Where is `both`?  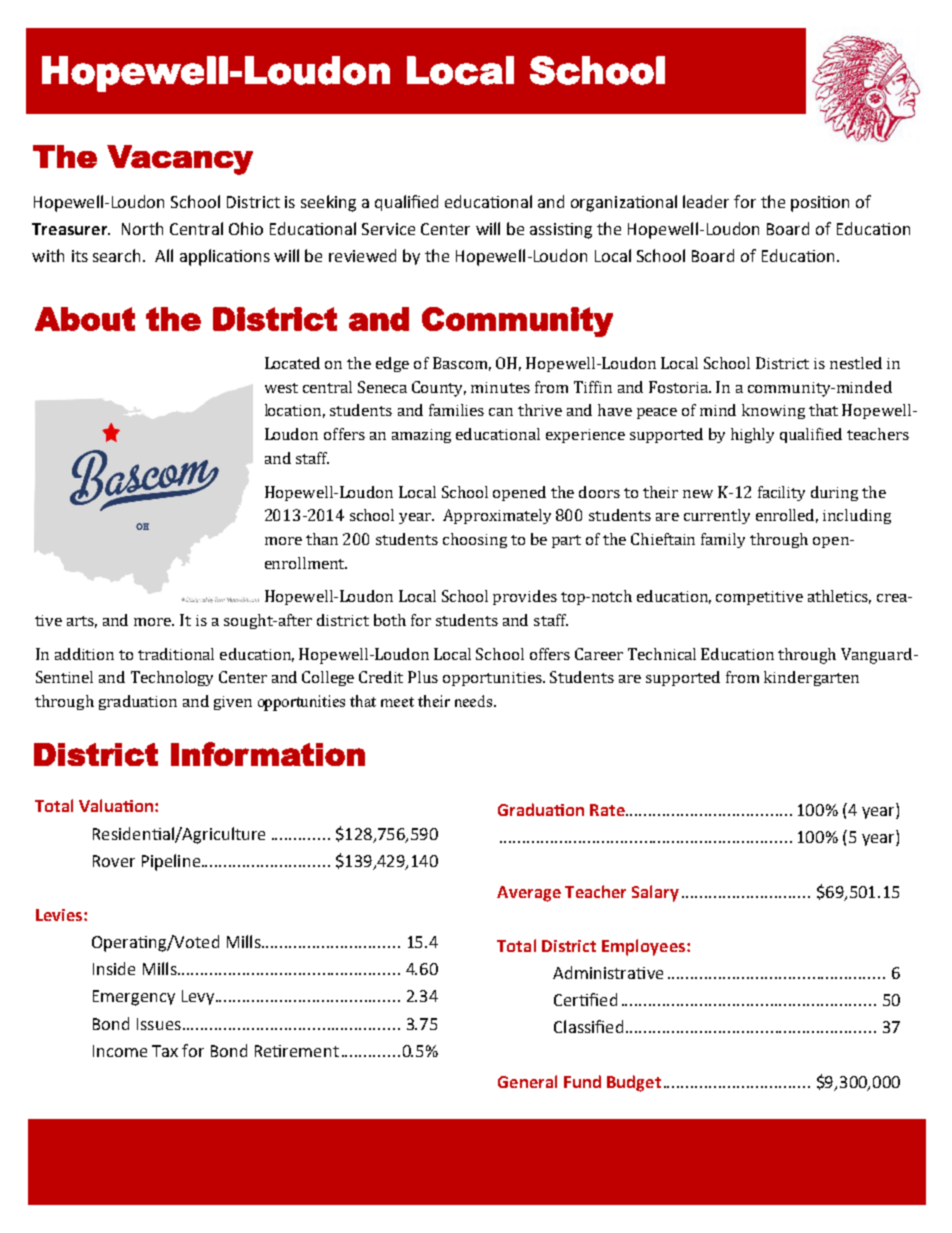 both is located at coordinates (390, 620).
